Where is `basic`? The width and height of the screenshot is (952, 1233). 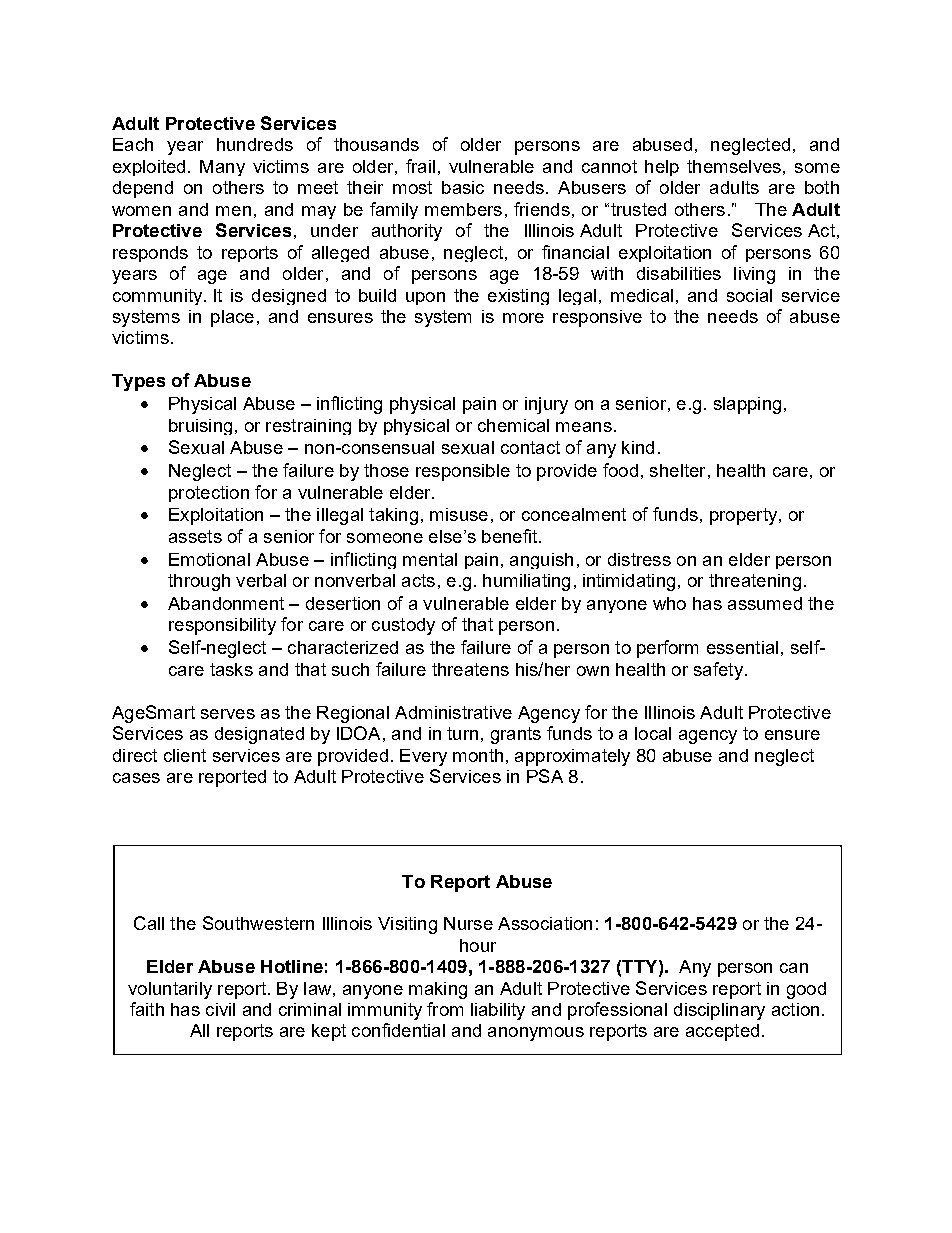
basic is located at coordinates (463, 187).
